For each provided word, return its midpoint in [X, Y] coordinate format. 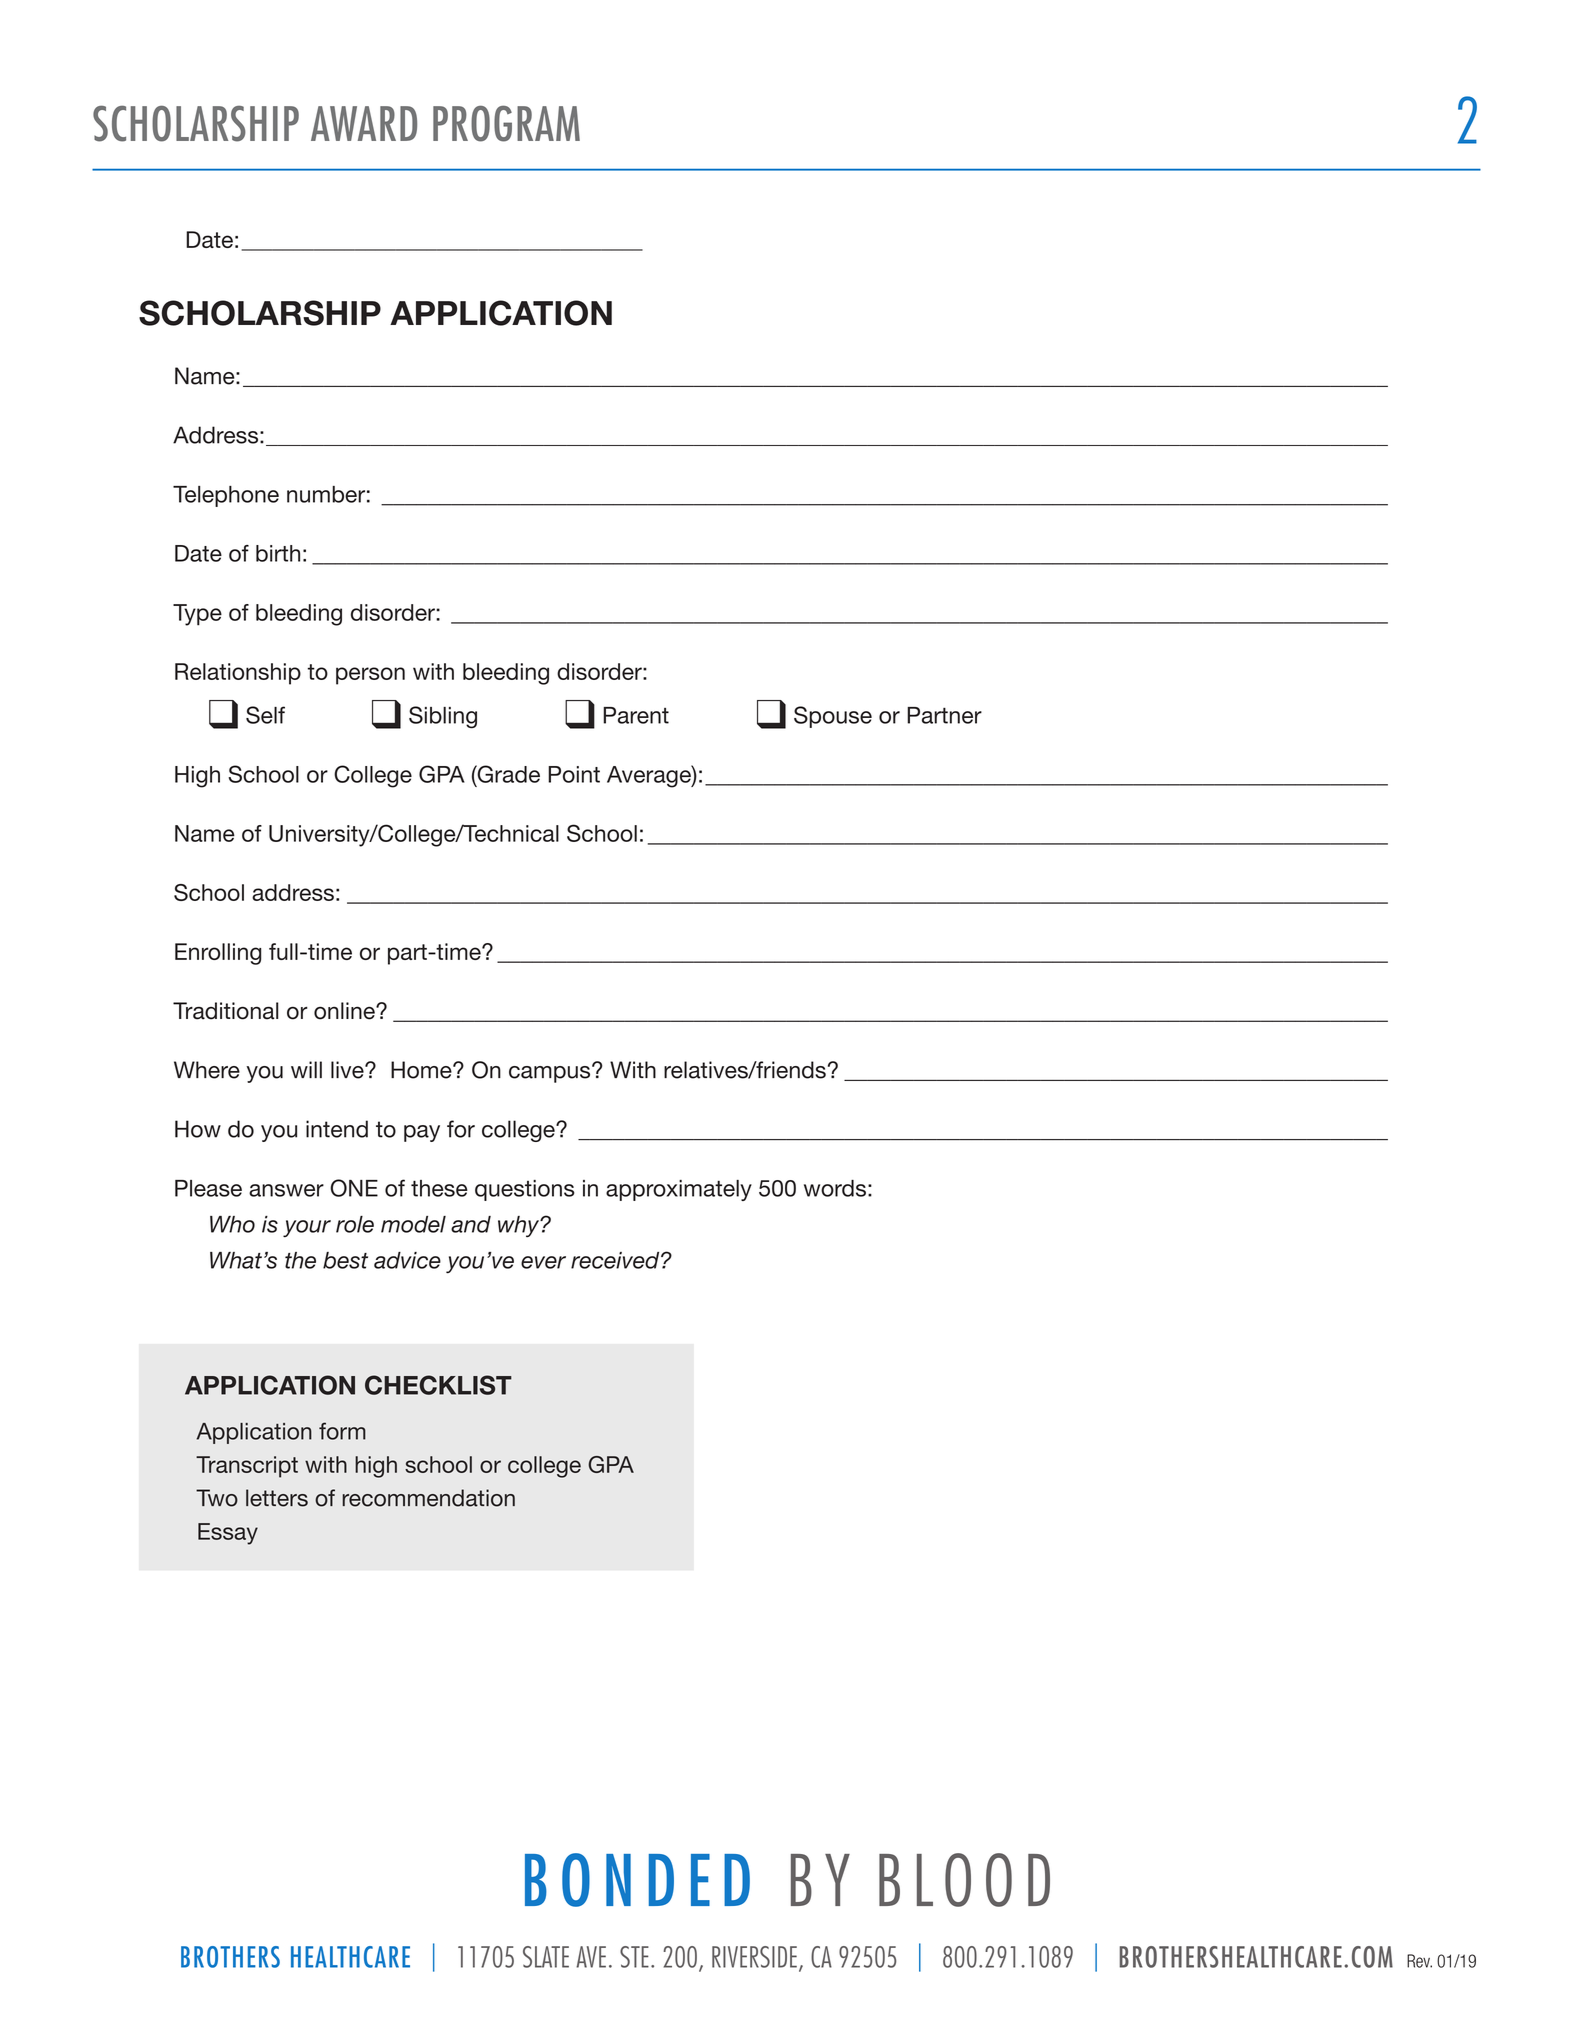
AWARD [364, 123]
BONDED [637, 1880]
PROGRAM [506, 123]
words [835, 1188]
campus [551, 1073]
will [306, 1069]
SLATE [546, 1957]
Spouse [833, 717]
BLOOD [964, 1880]
